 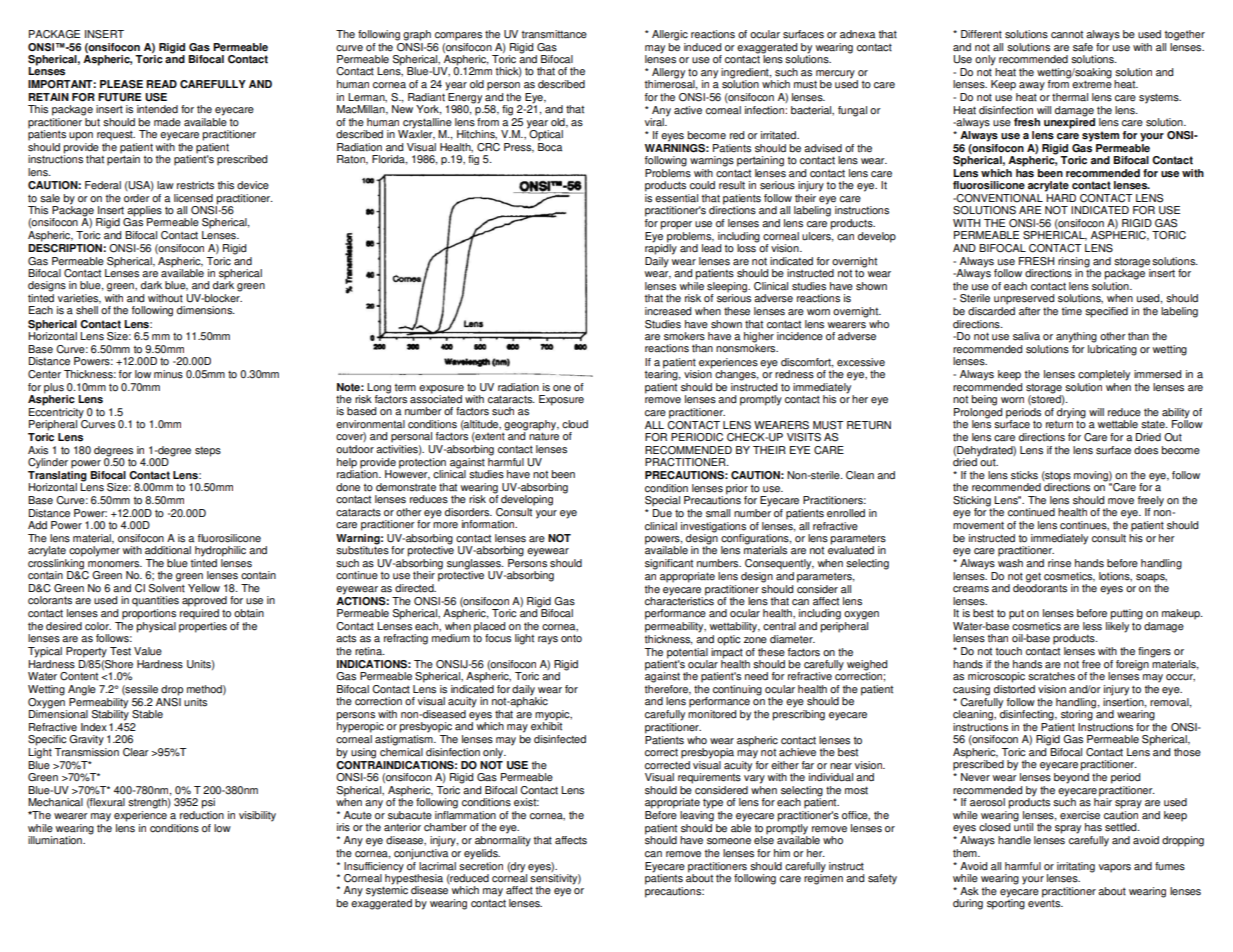 What do you see at coordinates (56, 840) in the screenshot?
I see `illumination` at bounding box center [56, 840].
